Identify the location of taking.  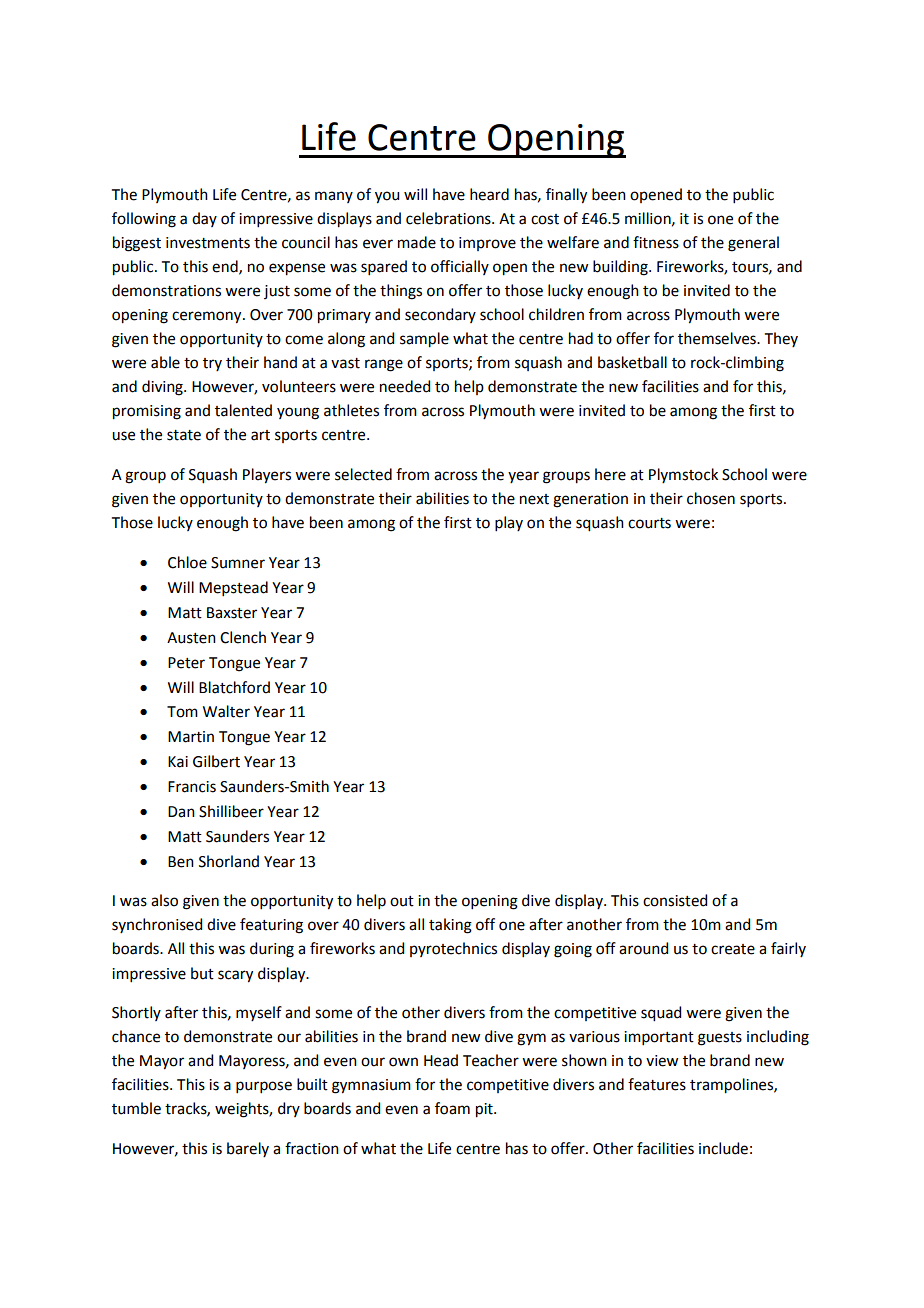
(450, 926).
